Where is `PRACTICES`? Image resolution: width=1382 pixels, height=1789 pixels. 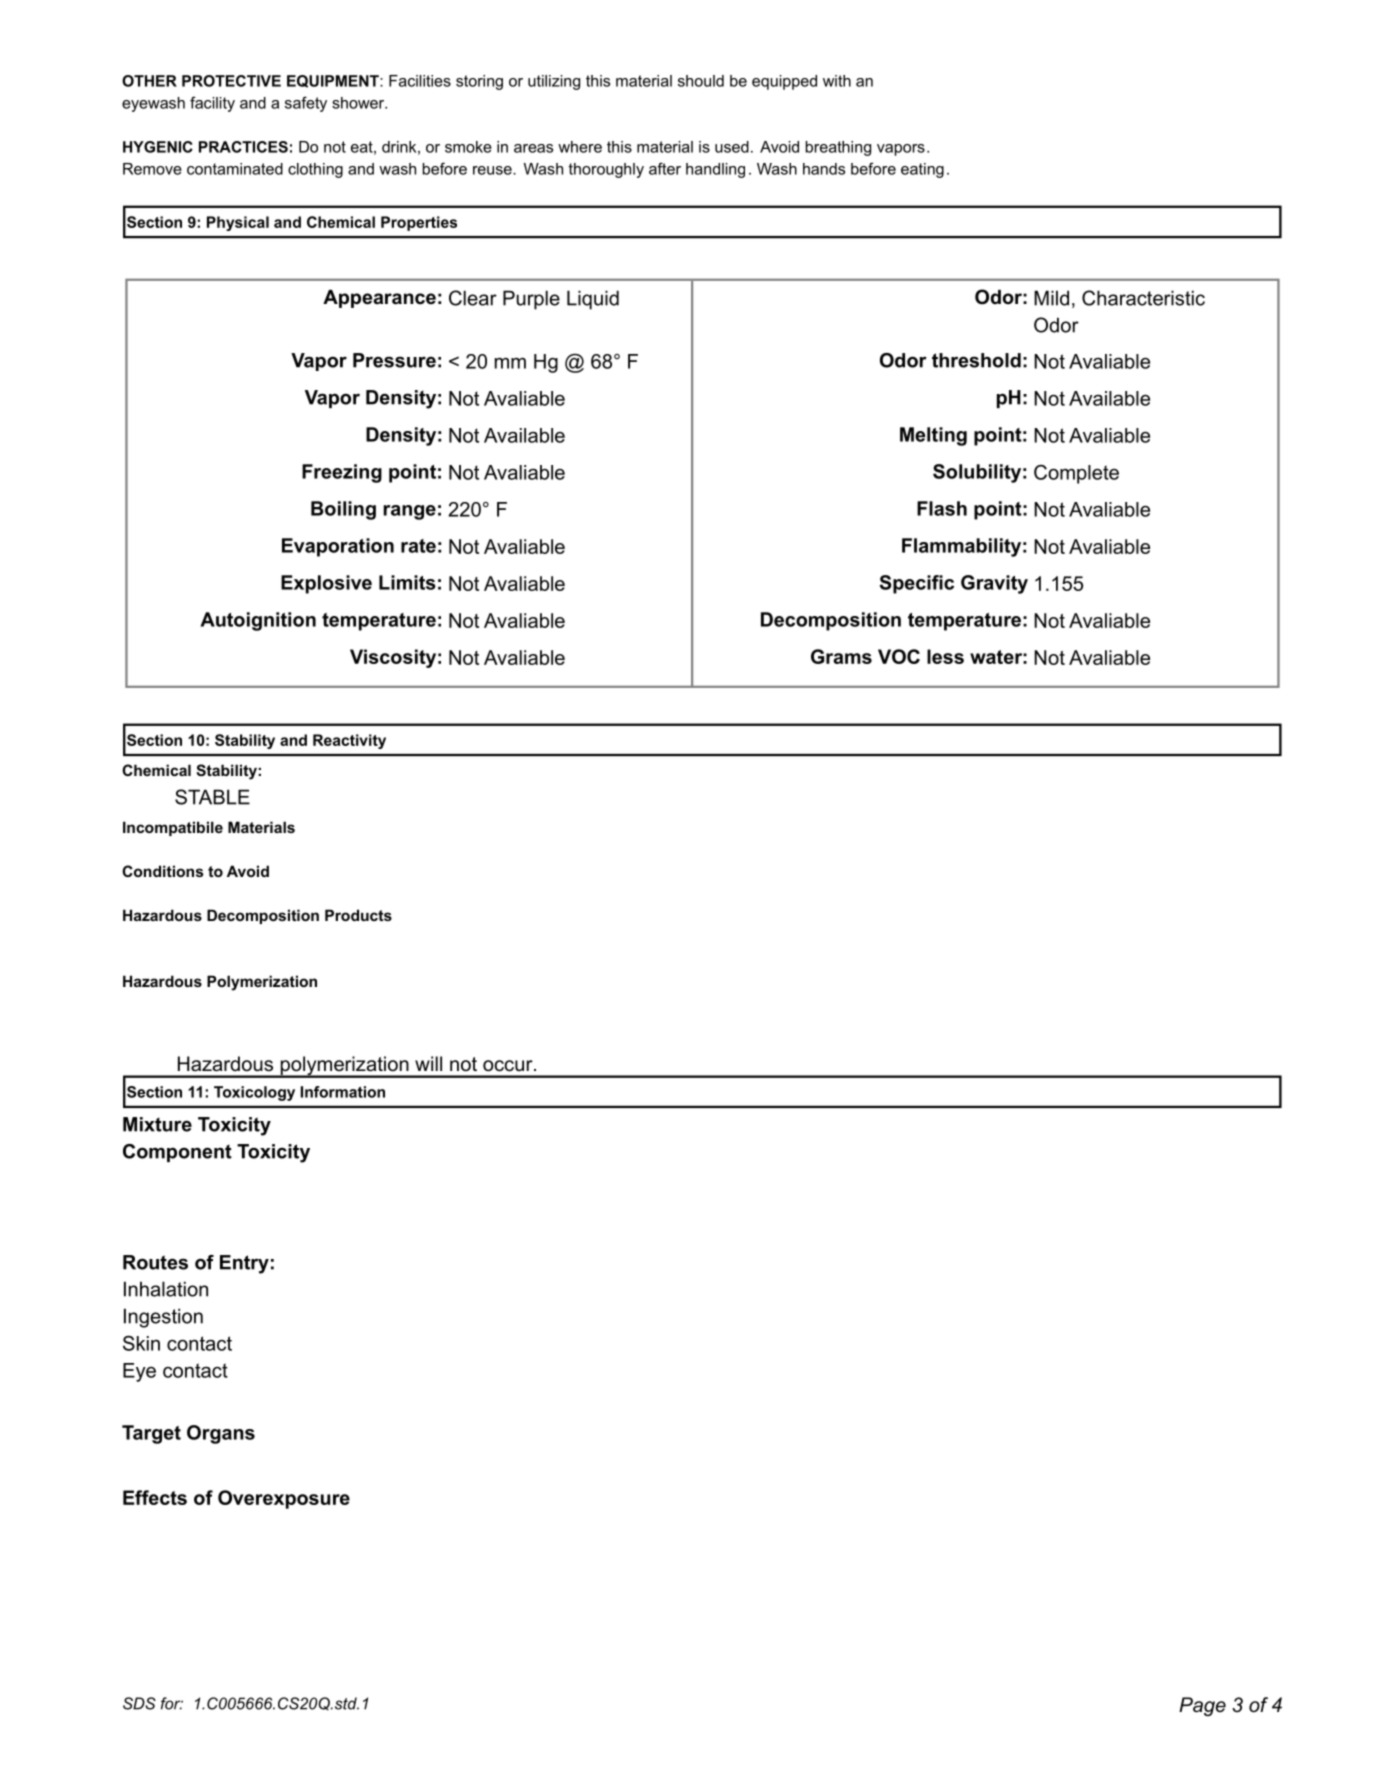 PRACTICES is located at coordinates (243, 147).
